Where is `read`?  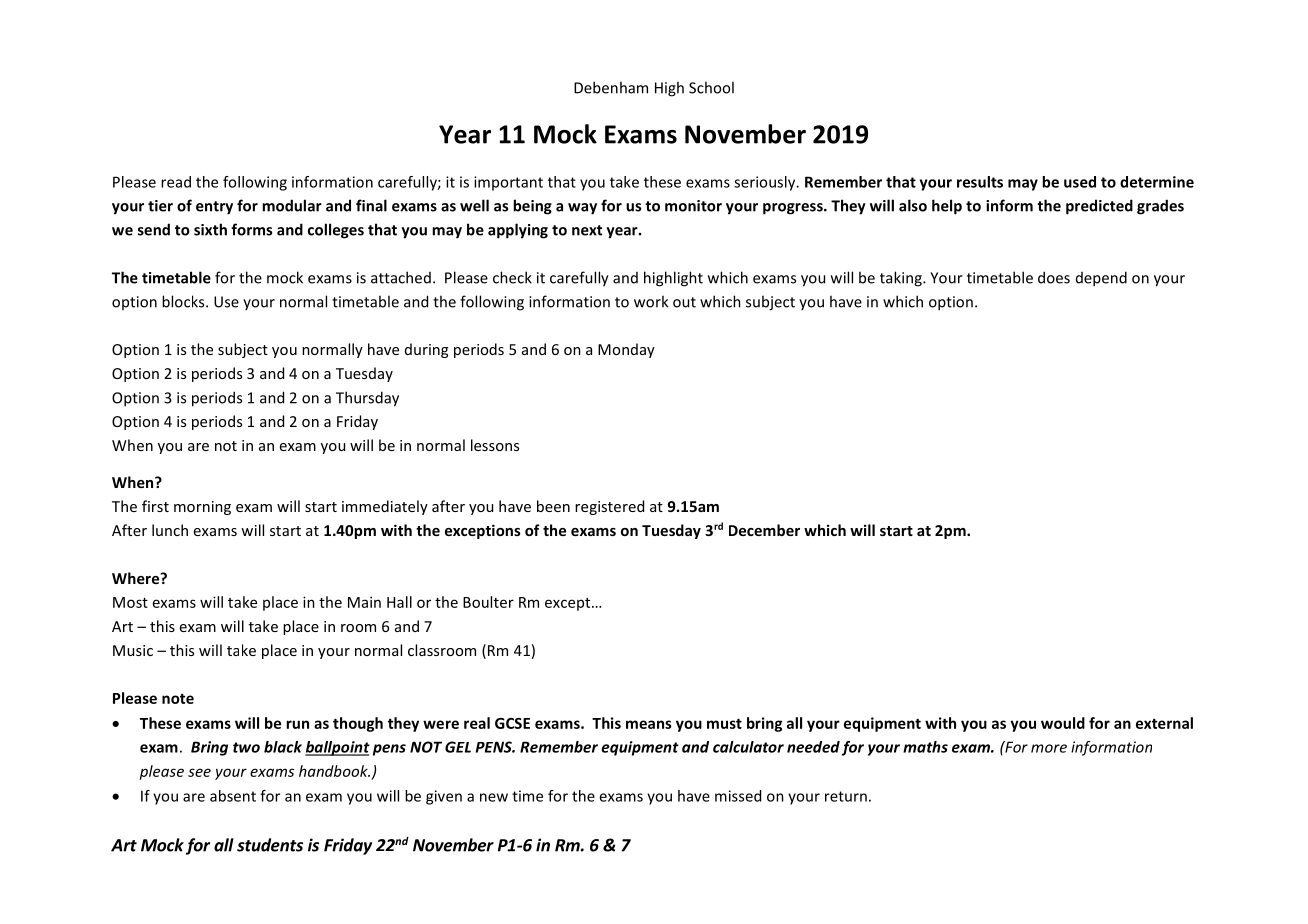 read is located at coordinates (176, 182).
